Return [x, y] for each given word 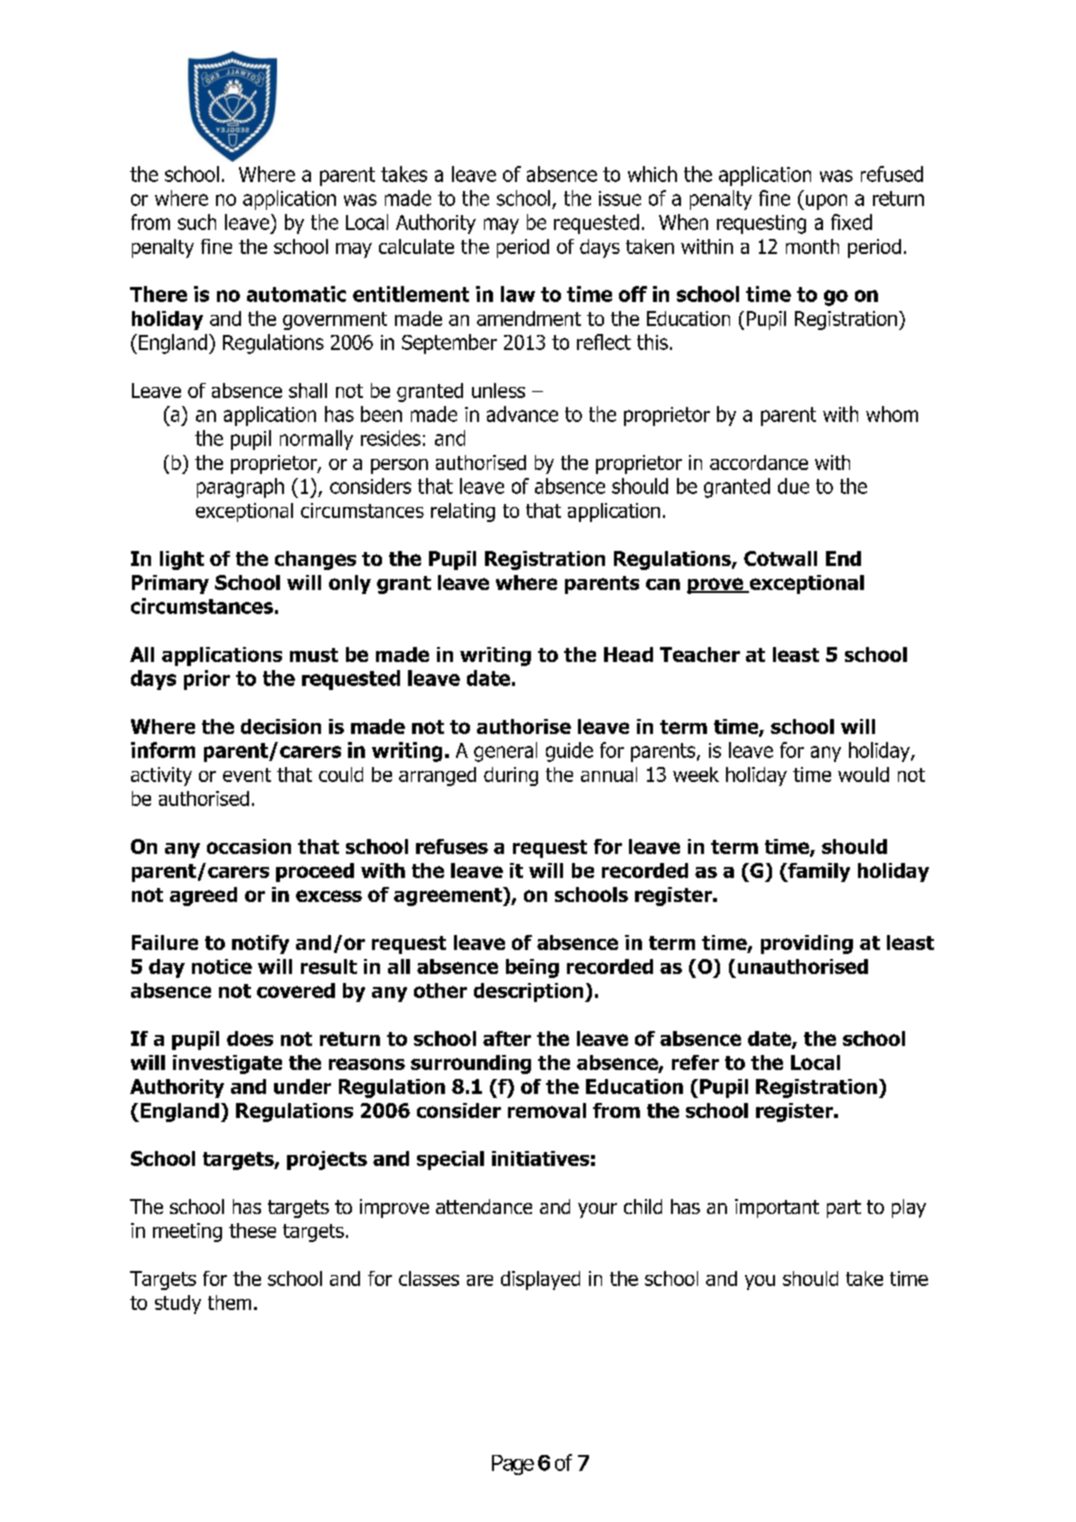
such [197, 222]
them [229, 1302]
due [793, 486]
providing [807, 944]
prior [207, 680]
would [863, 774]
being [532, 968]
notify [260, 944]
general [505, 752]
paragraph [240, 488]
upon [825, 202]
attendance [484, 1206]
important [777, 1208]
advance [522, 414]
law [518, 294]
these [252, 1230]
